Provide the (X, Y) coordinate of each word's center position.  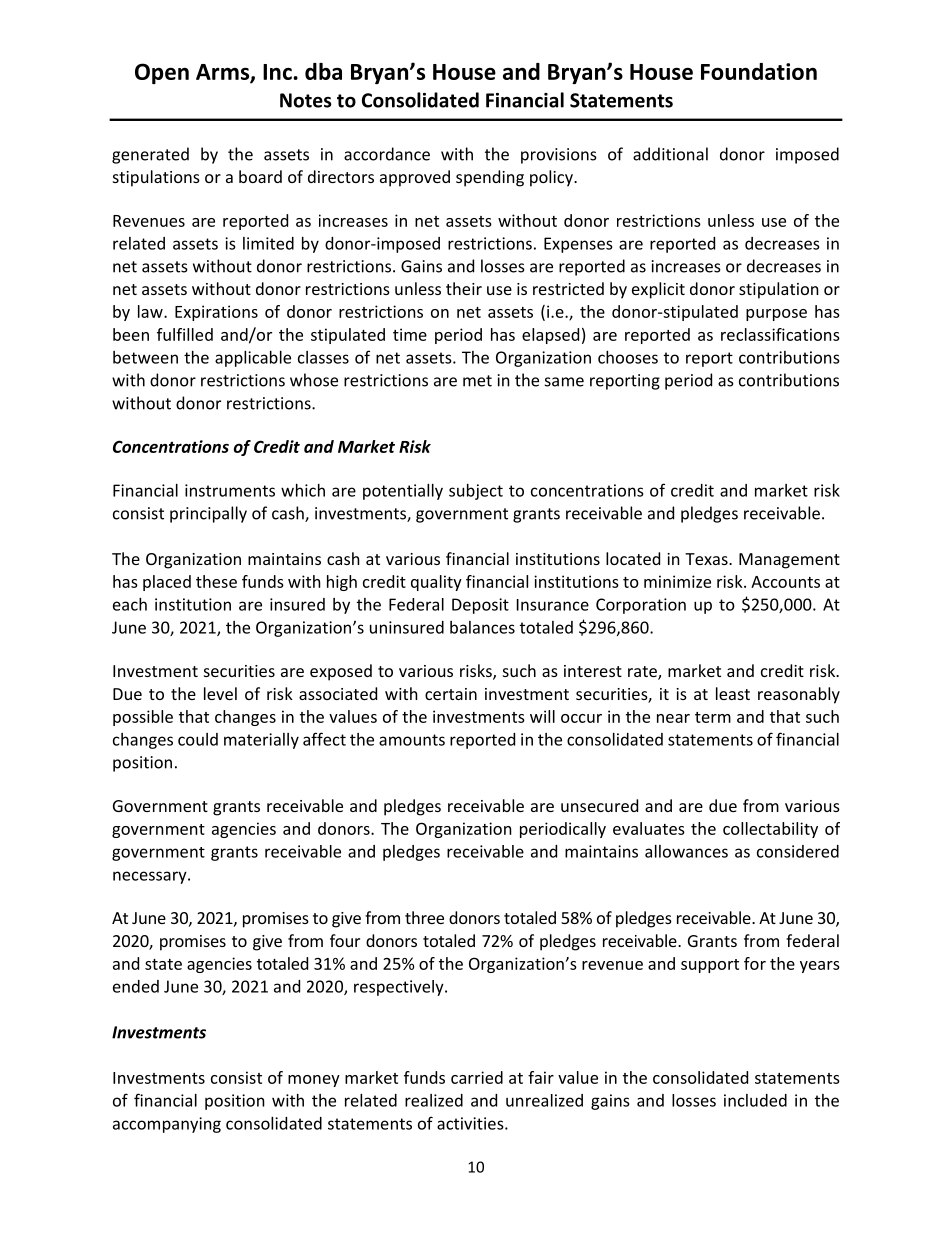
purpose (776, 315)
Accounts (785, 582)
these (216, 581)
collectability (770, 830)
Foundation (759, 71)
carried (477, 1077)
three (424, 917)
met (477, 381)
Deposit (480, 606)
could (198, 739)
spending (490, 178)
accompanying (167, 1125)
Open (162, 73)
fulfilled (185, 334)
